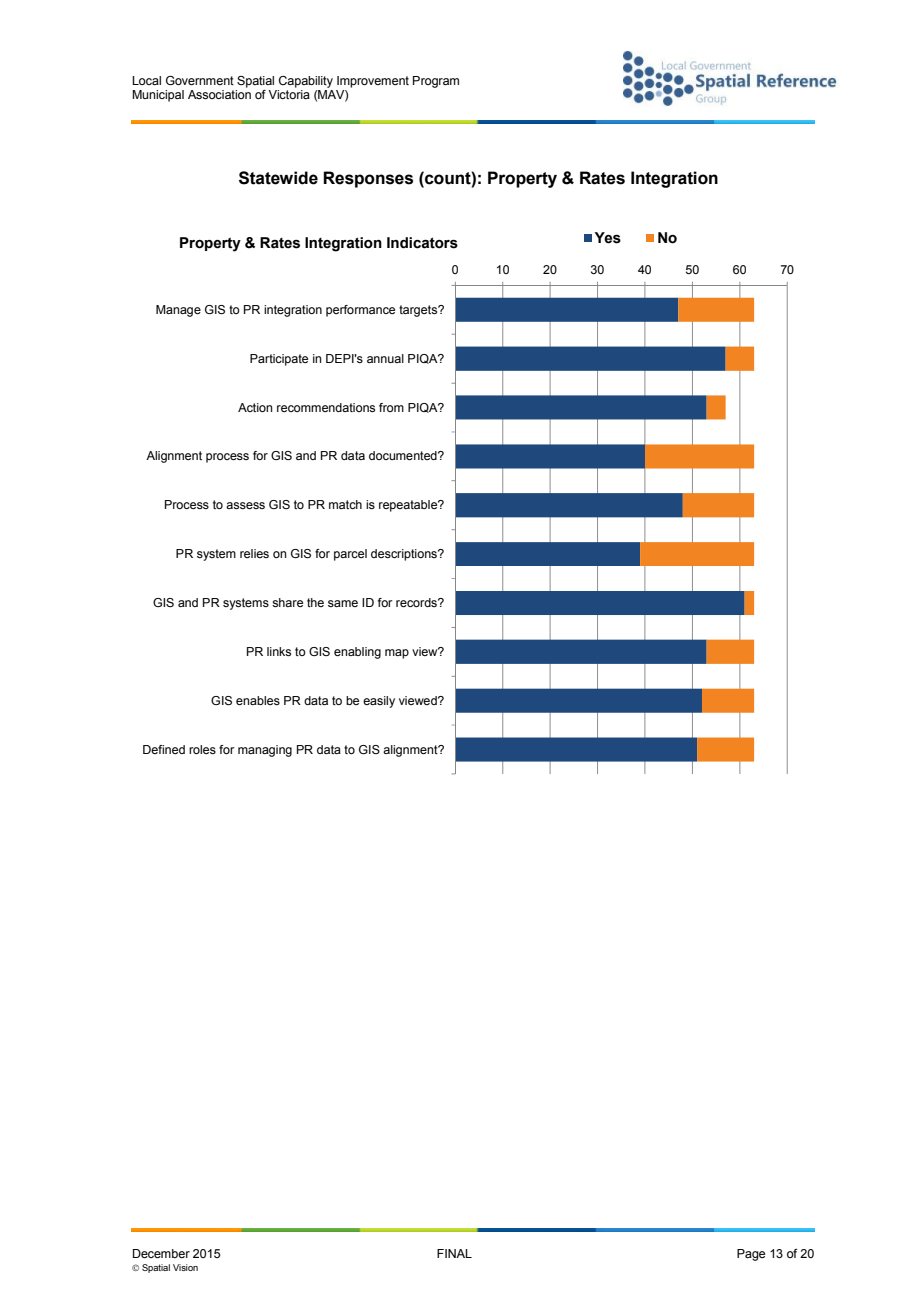 The image size is (924, 1308). Describe the element at coordinates (379, 702) in the page. I see `easily` at that location.
